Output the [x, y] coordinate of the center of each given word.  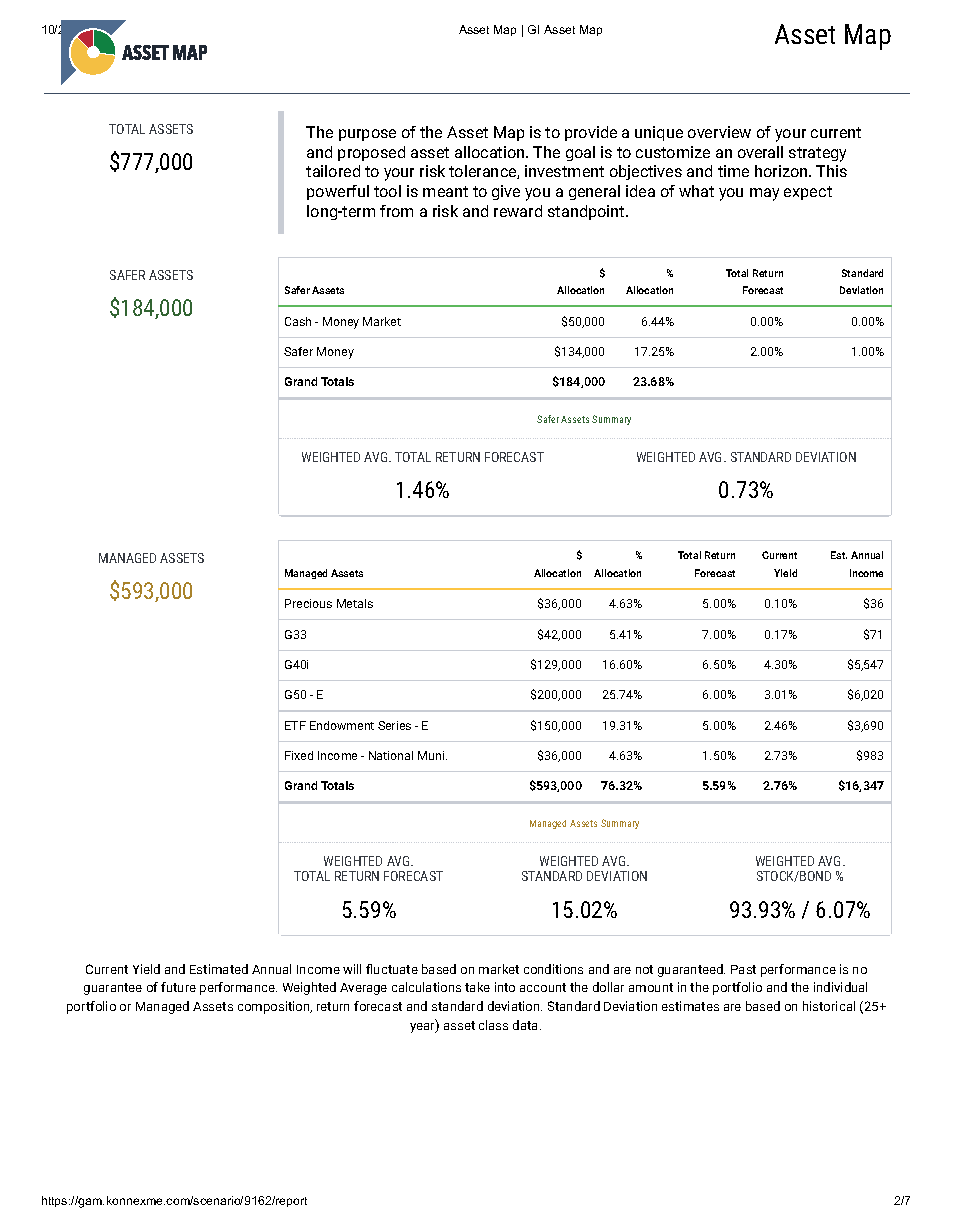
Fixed [299, 755]
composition [275, 1007]
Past [743, 969]
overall [760, 152]
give [506, 192]
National [391, 755]
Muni [432, 755]
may [764, 194]
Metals [355, 603]
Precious [308, 603]
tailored [333, 171]
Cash [298, 321]
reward [518, 211]
